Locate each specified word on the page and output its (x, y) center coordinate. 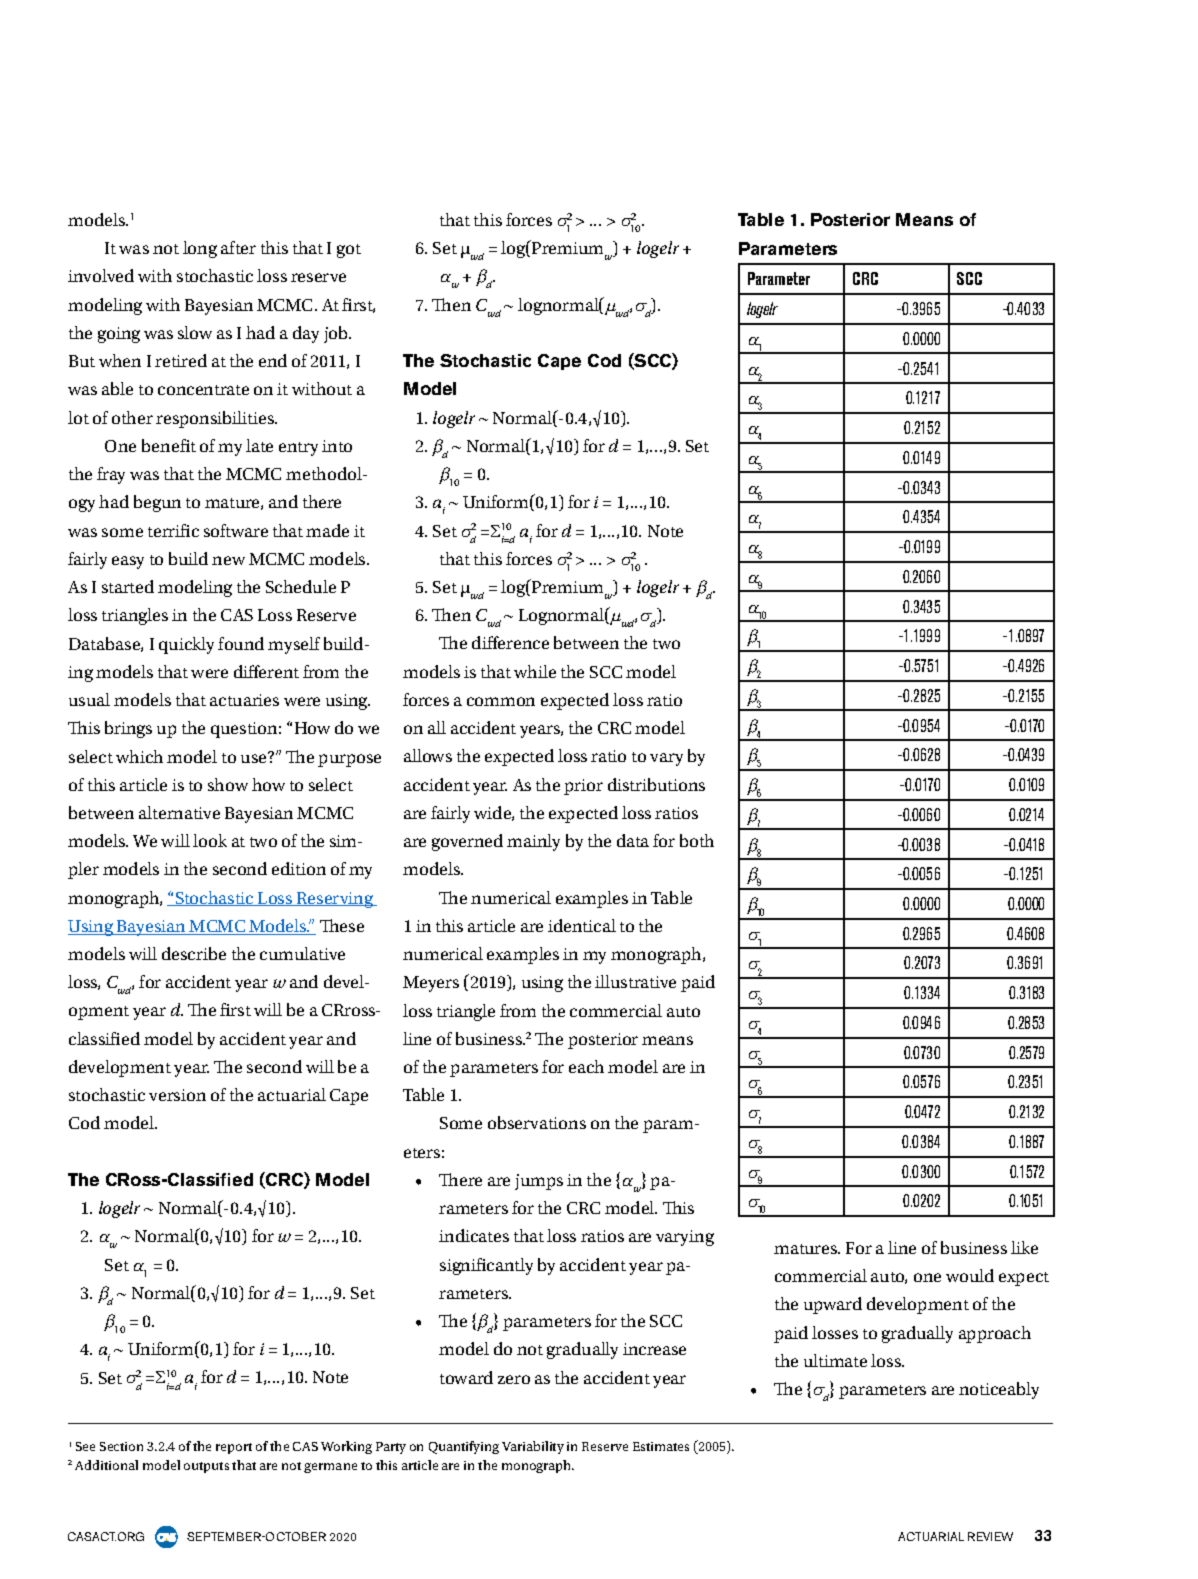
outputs (206, 1467)
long (200, 249)
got (349, 251)
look (210, 840)
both (697, 840)
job (337, 334)
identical (582, 925)
